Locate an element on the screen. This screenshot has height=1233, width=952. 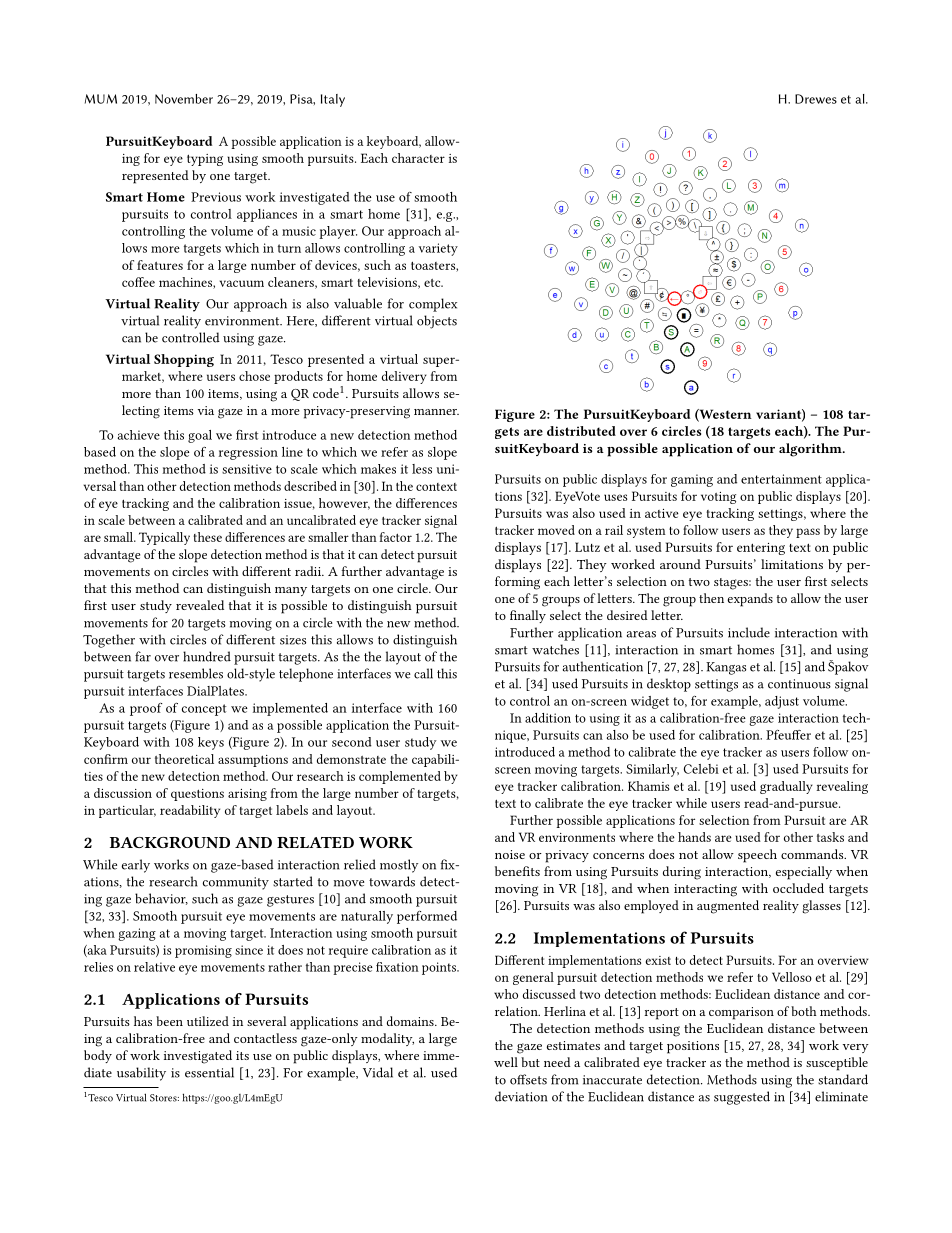
well is located at coordinates (506, 1062).
